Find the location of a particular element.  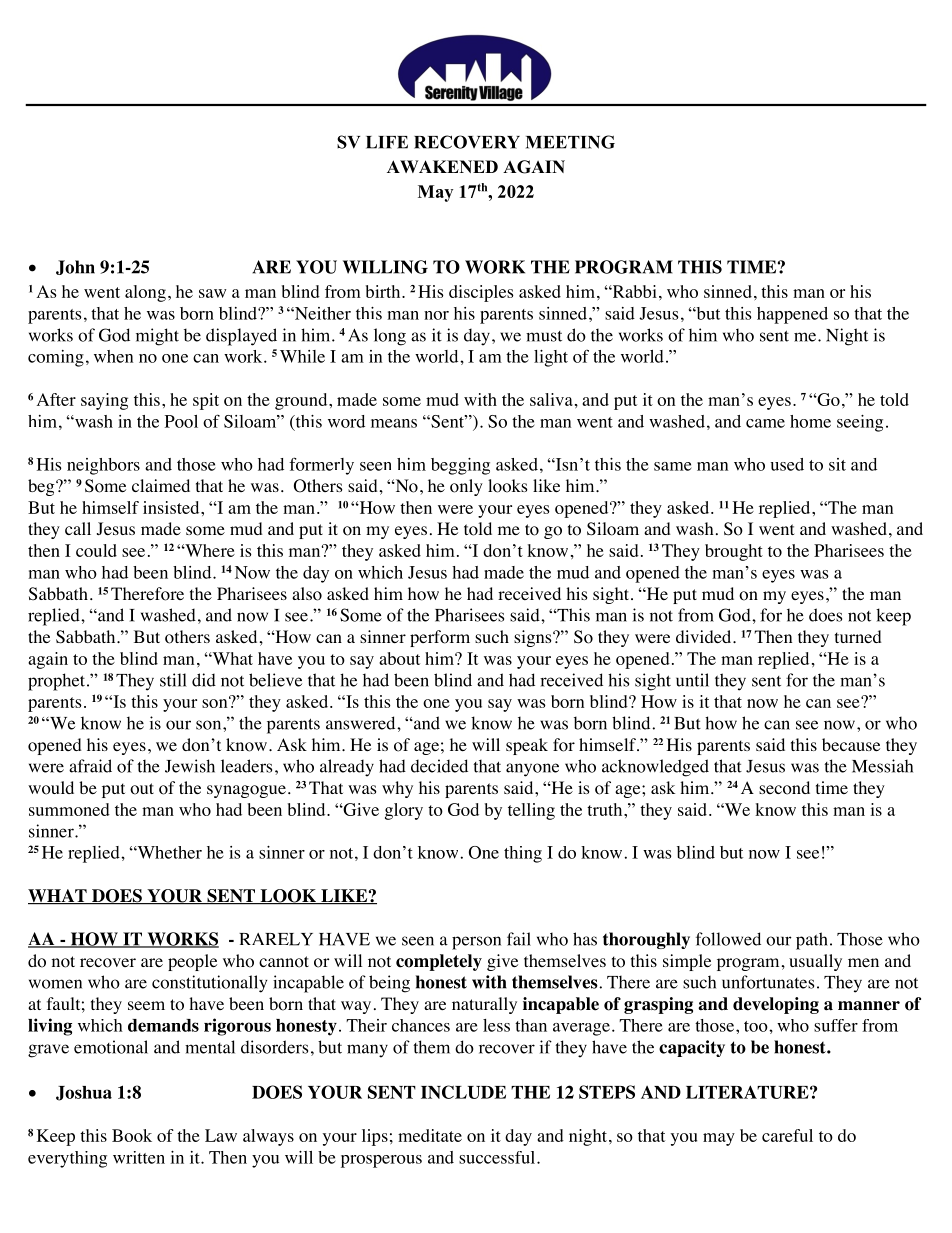

meditate is located at coordinates (430, 1135).
